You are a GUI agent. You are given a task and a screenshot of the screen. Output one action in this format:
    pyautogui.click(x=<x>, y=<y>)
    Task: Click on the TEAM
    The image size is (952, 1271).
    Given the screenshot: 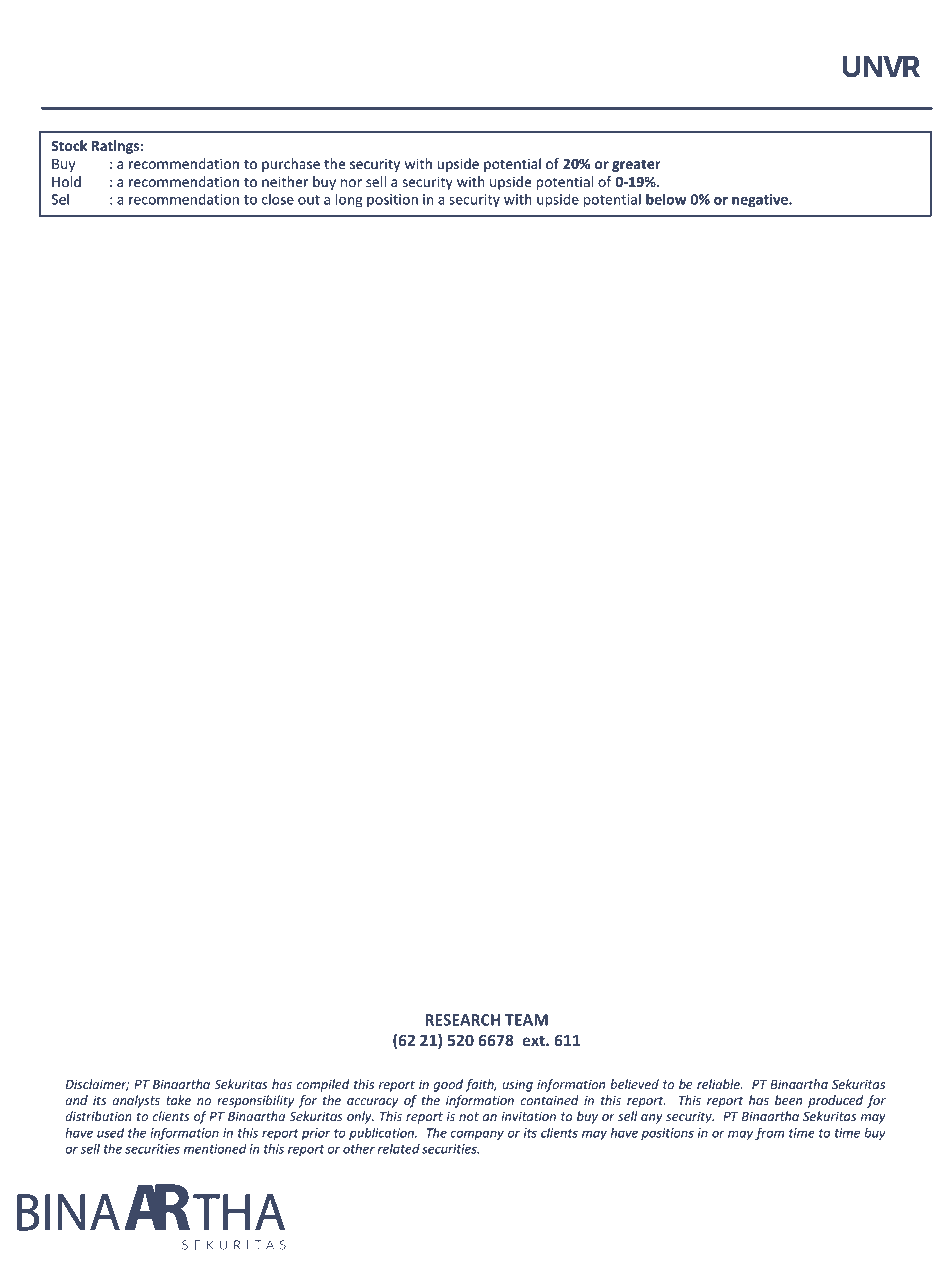 What is the action you would take?
    pyautogui.click(x=526, y=1020)
